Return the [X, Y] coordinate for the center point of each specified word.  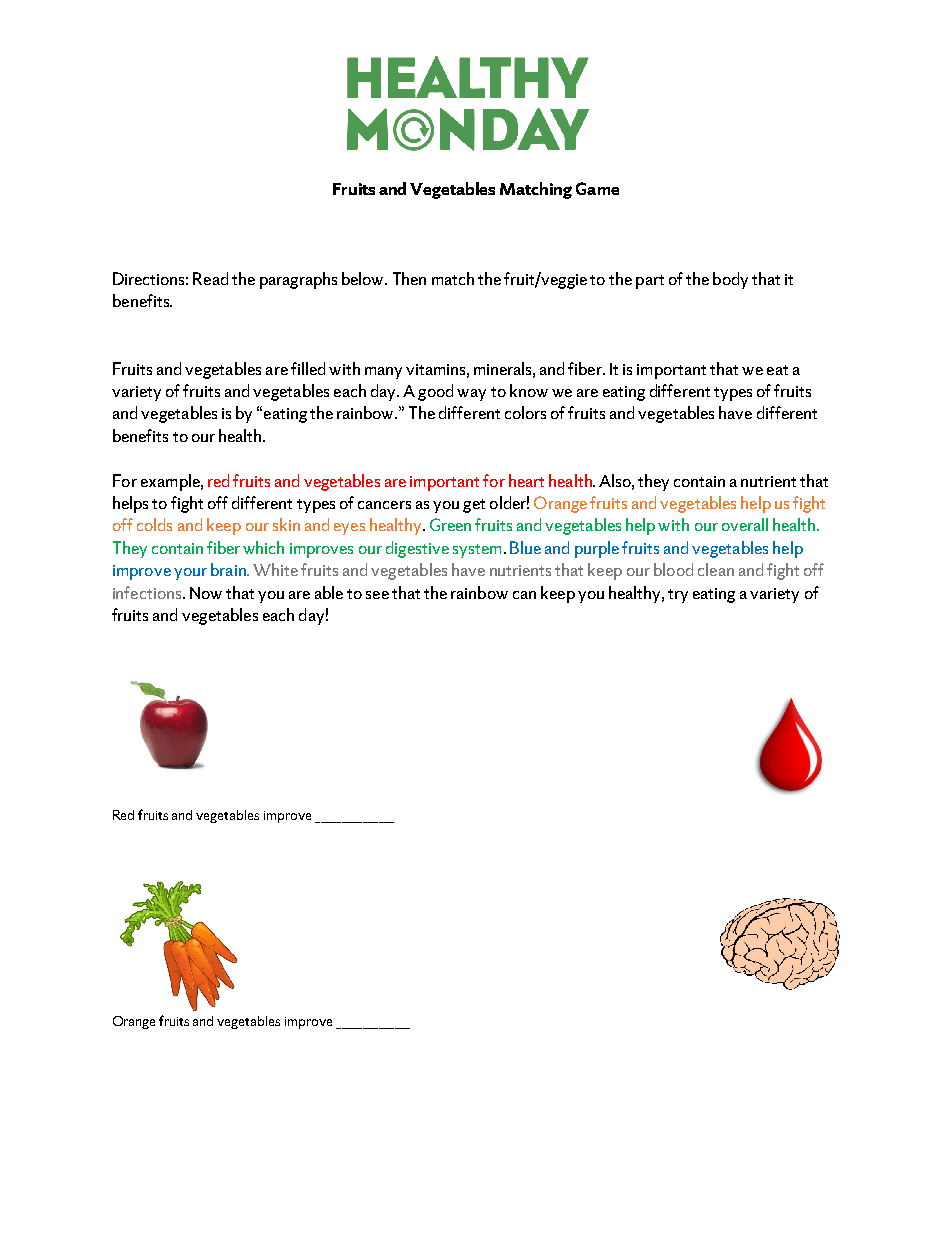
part [650, 282]
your [190, 574]
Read [210, 278]
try [678, 596]
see [377, 595]
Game [597, 188]
